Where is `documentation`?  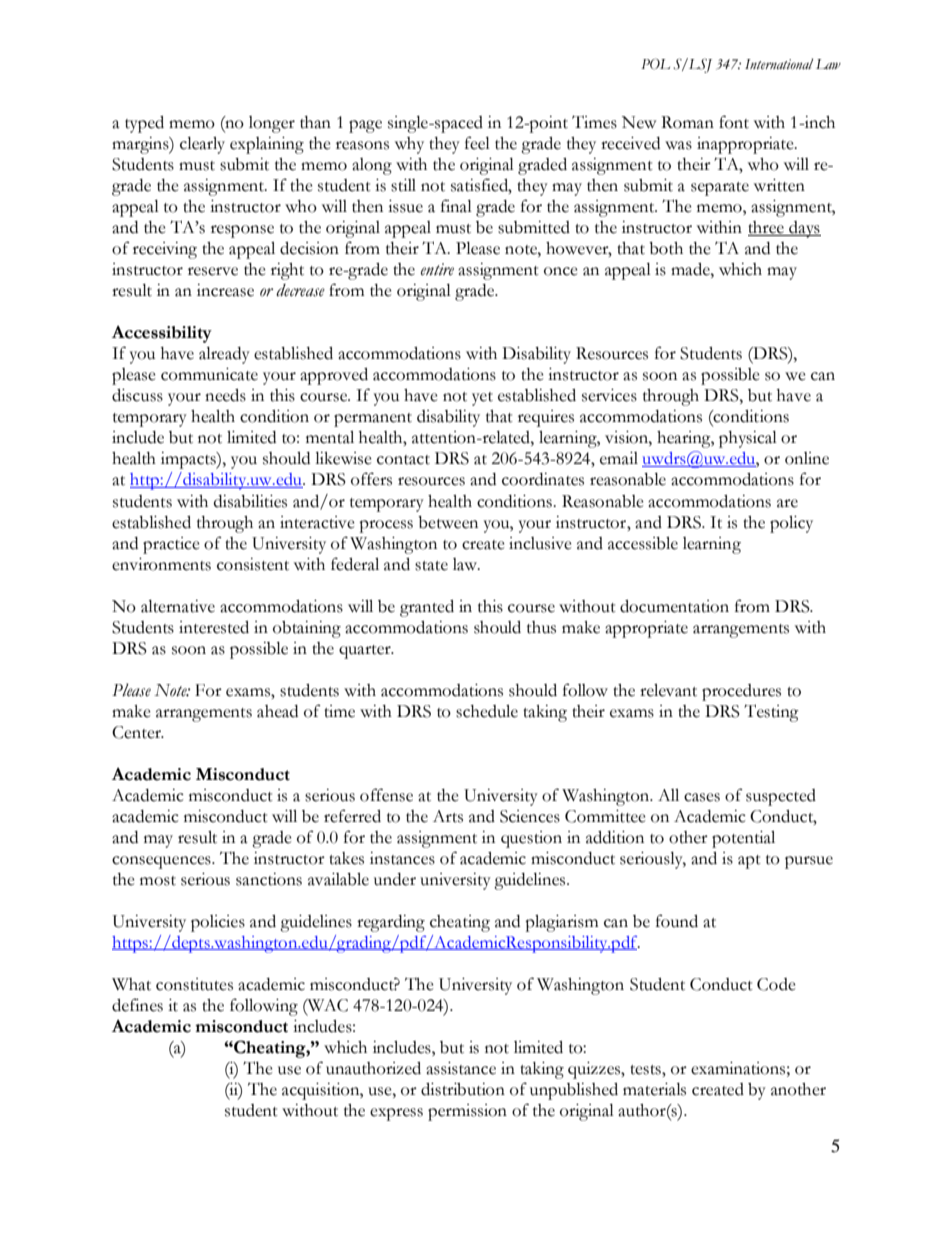
documentation is located at coordinates (674, 606).
